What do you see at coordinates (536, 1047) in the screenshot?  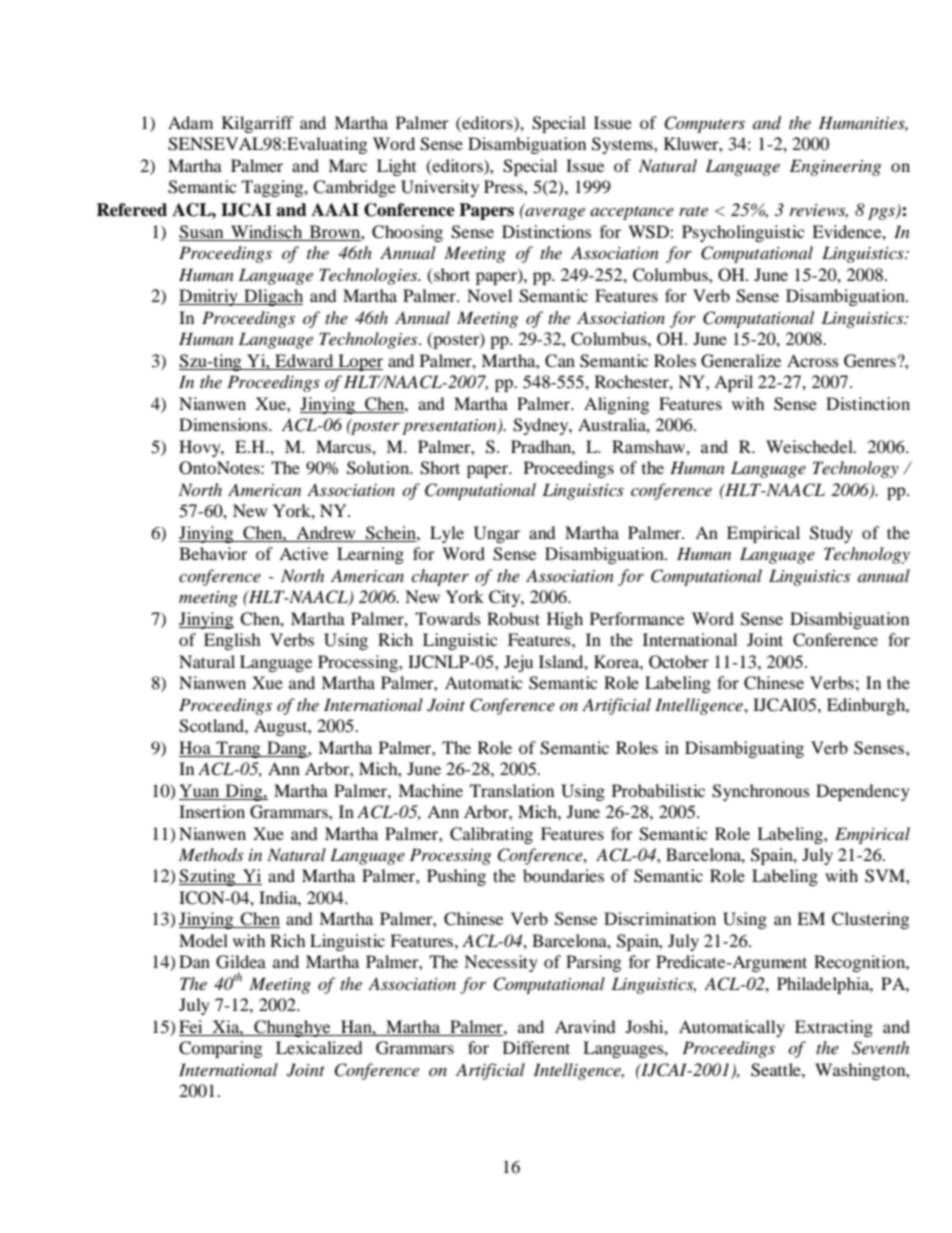 I see `Different` at bounding box center [536, 1047].
